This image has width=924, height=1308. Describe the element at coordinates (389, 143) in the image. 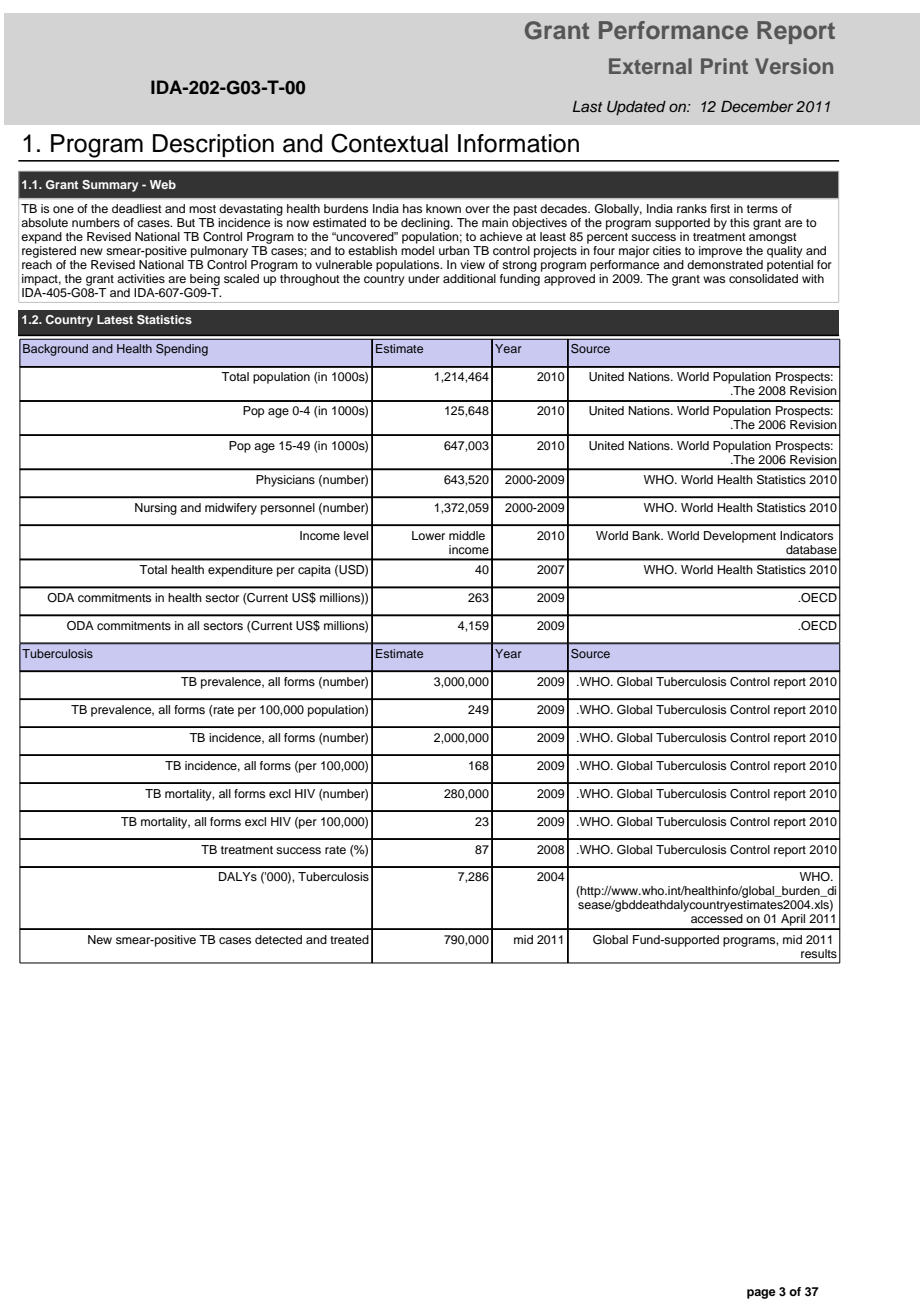

I see `Contextual` at that location.
